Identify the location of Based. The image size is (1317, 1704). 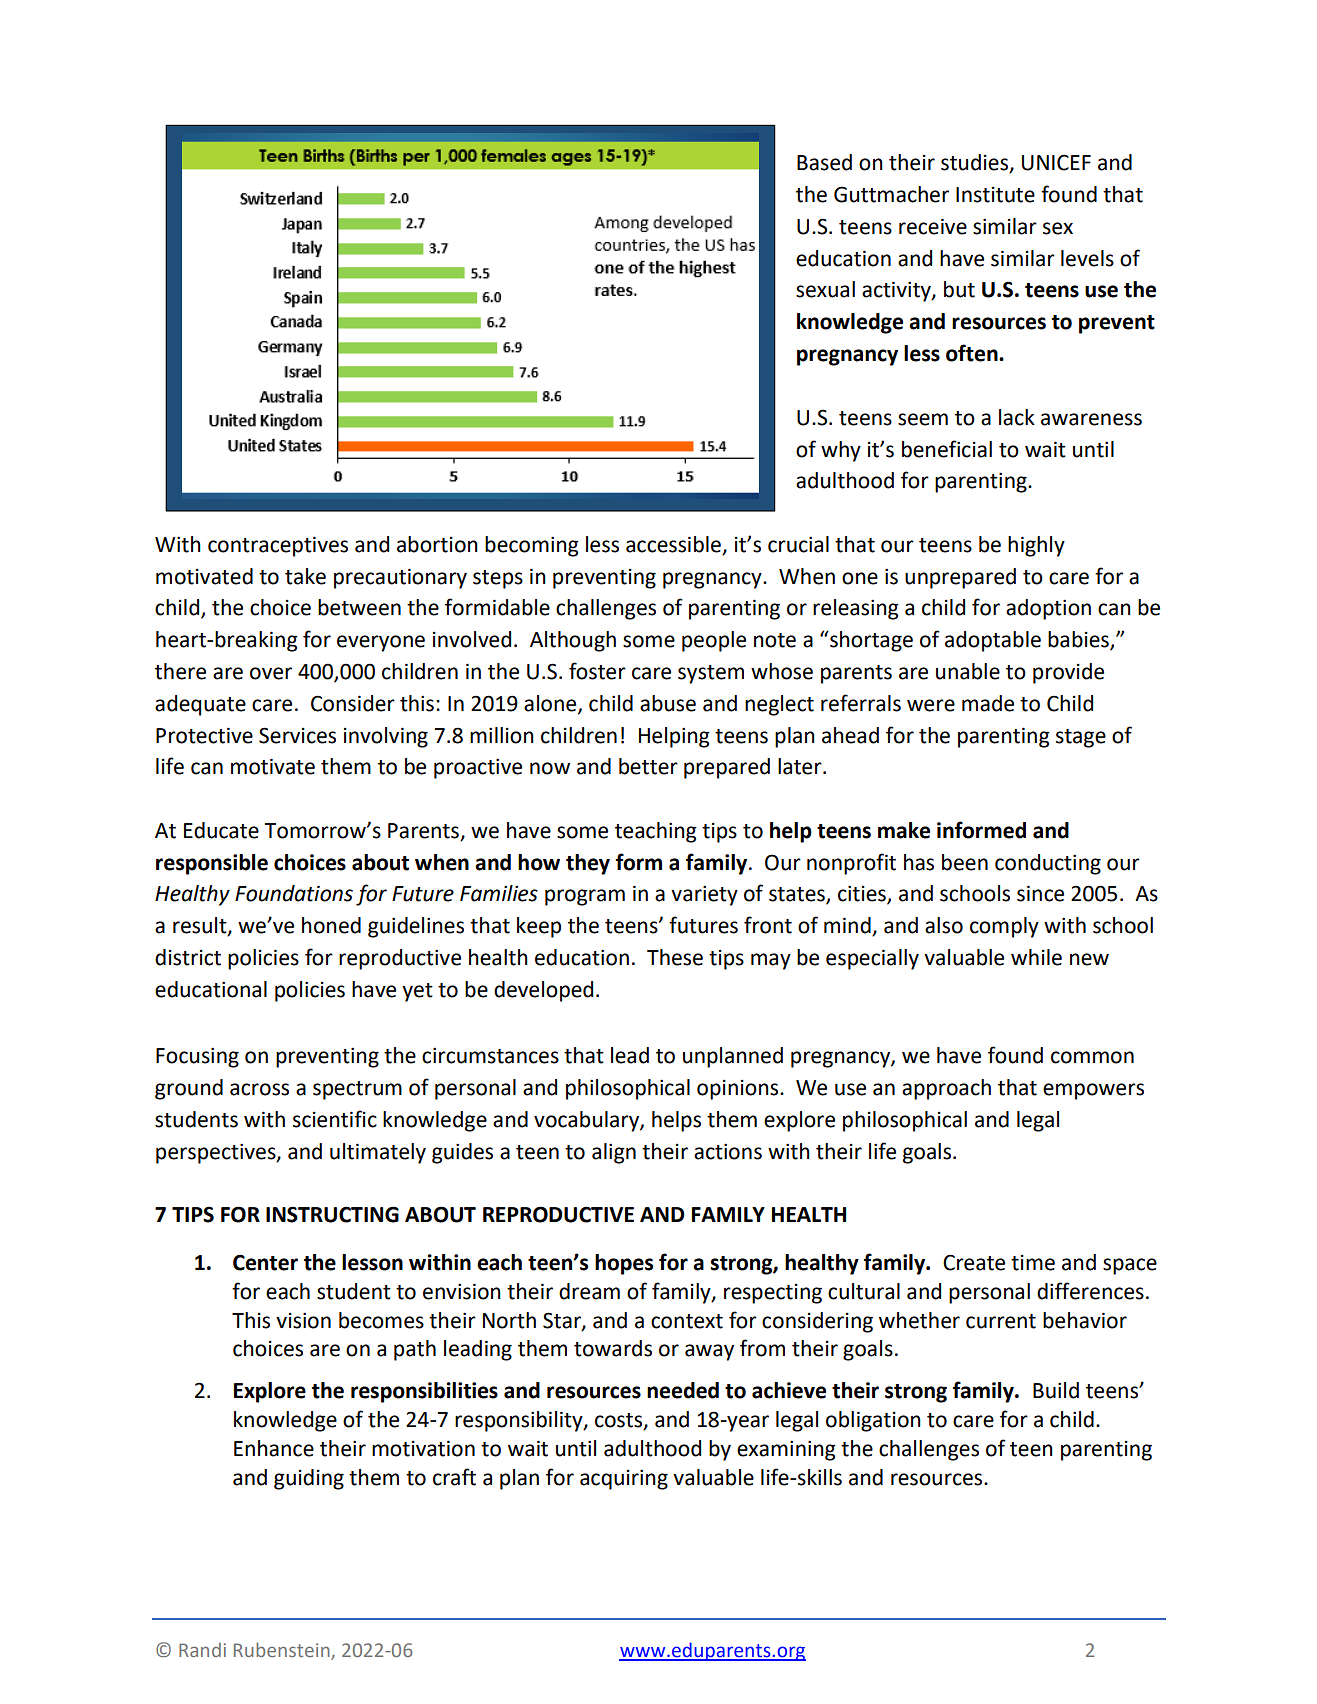
(824, 162).
